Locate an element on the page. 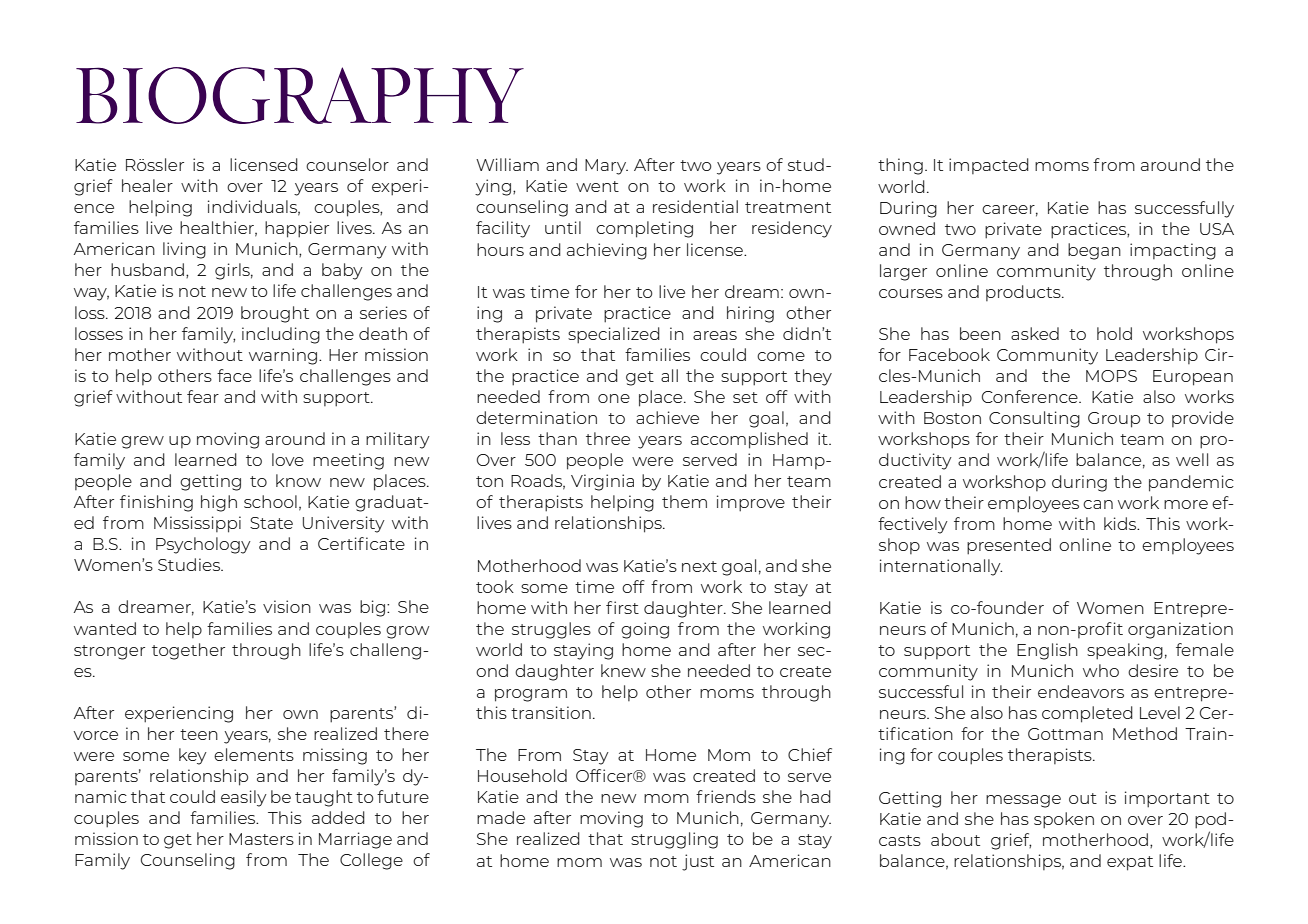  impacted is located at coordinates (989, 166).
